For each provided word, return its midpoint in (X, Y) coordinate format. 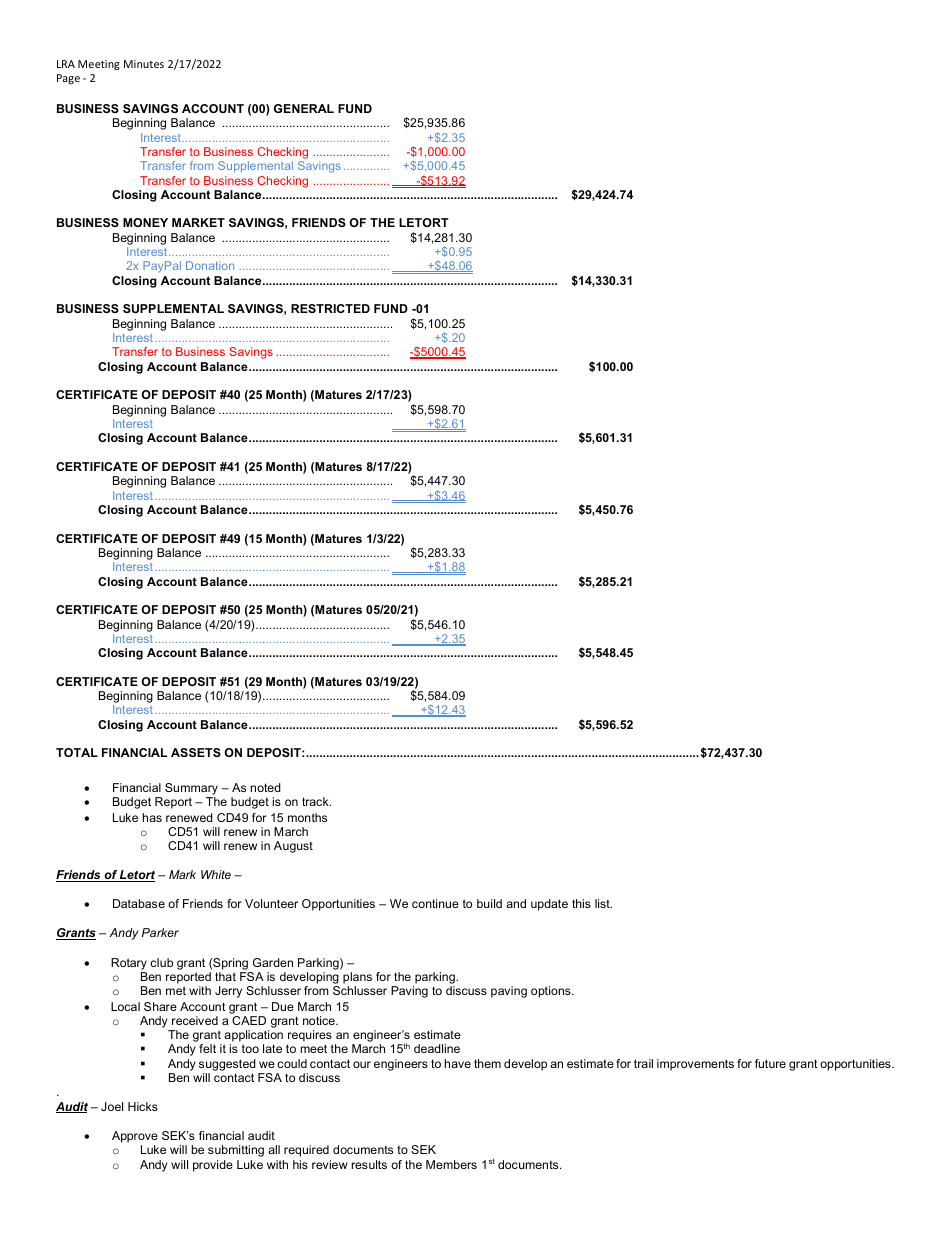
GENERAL (304, 108)
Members (451, 1164)
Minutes (144, 64)
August (293, 847)
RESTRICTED (330, 308)
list (603, 903)
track (316, 801)
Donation (210, 265)
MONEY (145, 222)
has (152, 817)
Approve (135, 1138)
